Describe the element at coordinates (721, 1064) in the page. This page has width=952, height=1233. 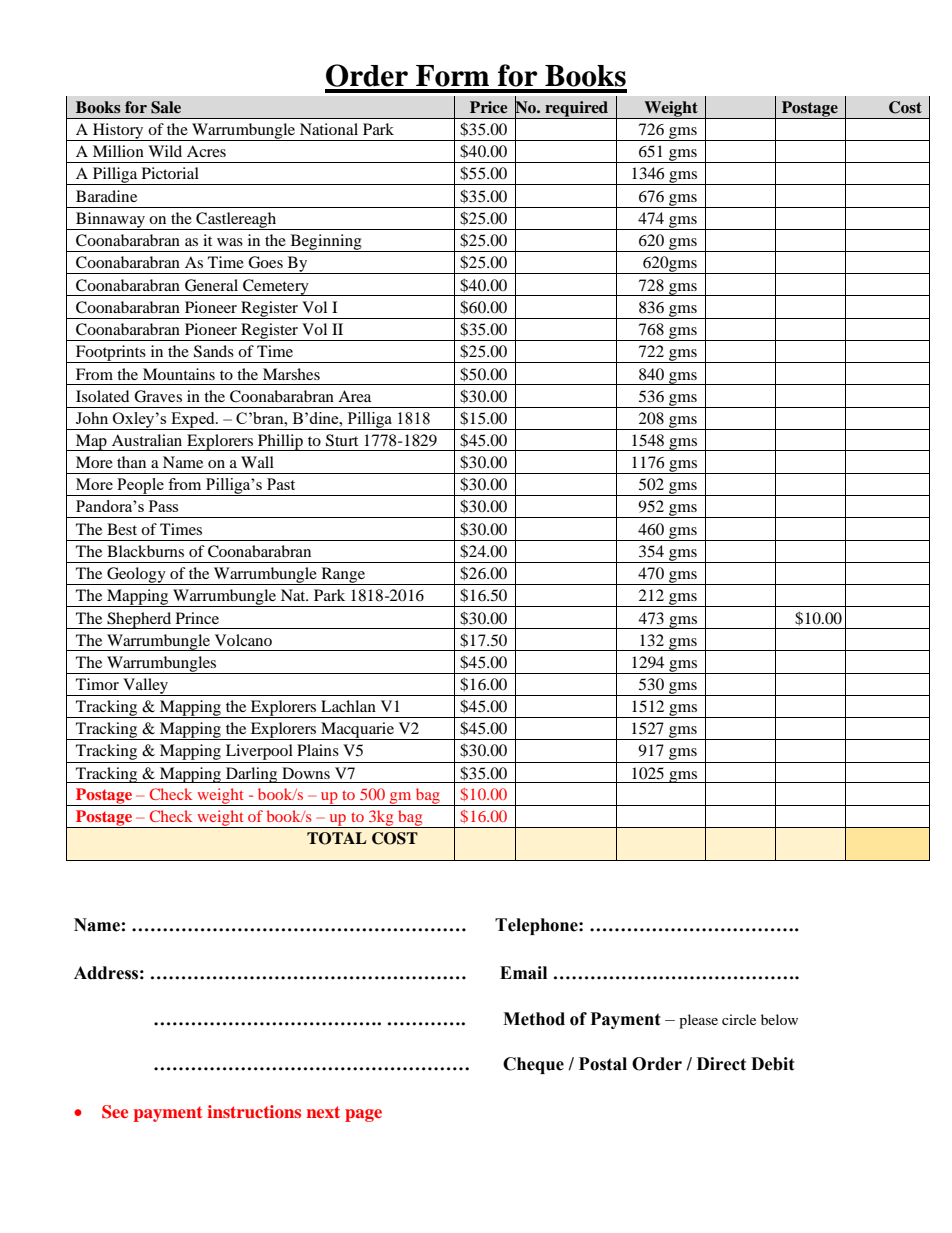
I see `Direct` at that location.
